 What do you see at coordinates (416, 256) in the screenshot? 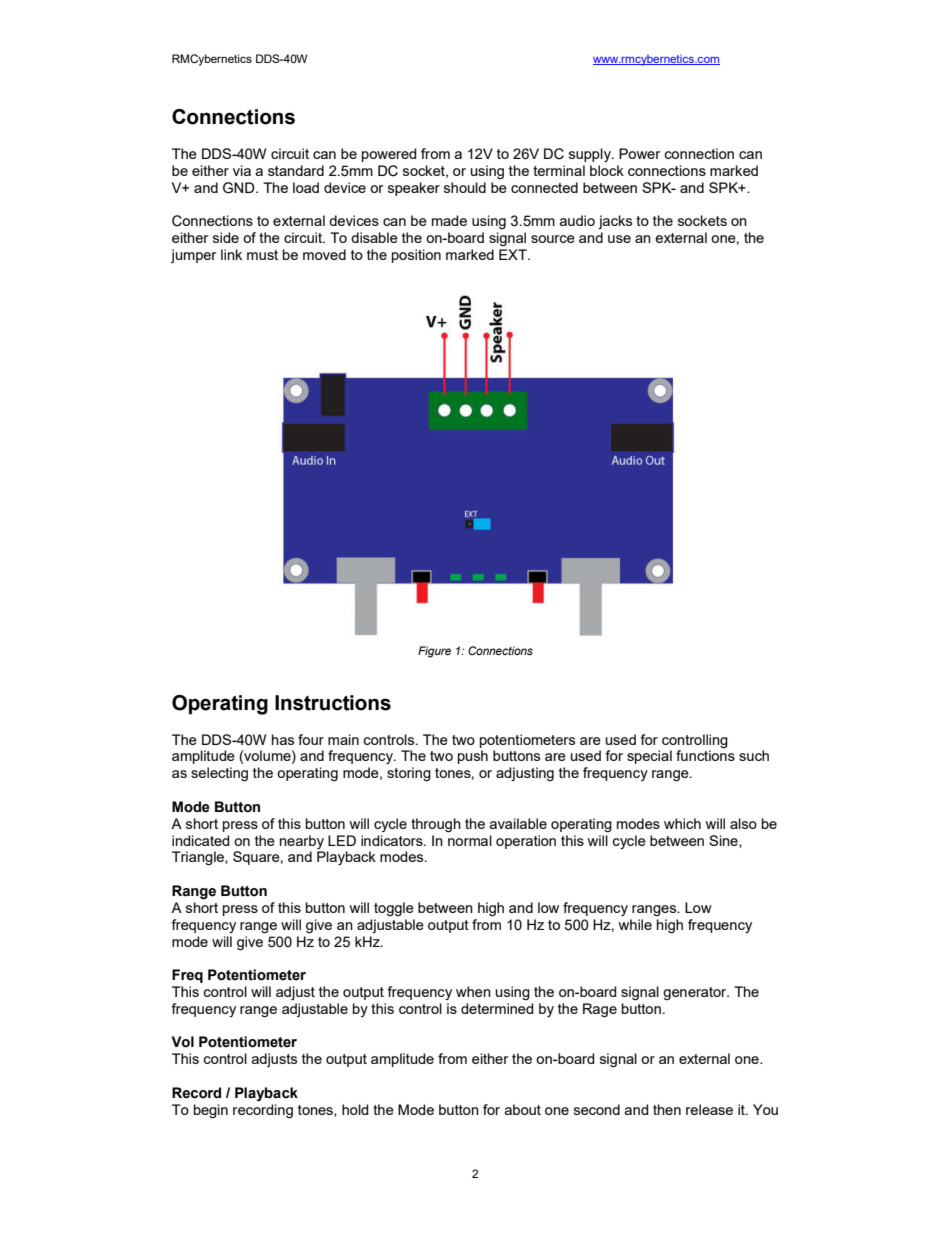
I see `position` at bounding box center [416, 256].
